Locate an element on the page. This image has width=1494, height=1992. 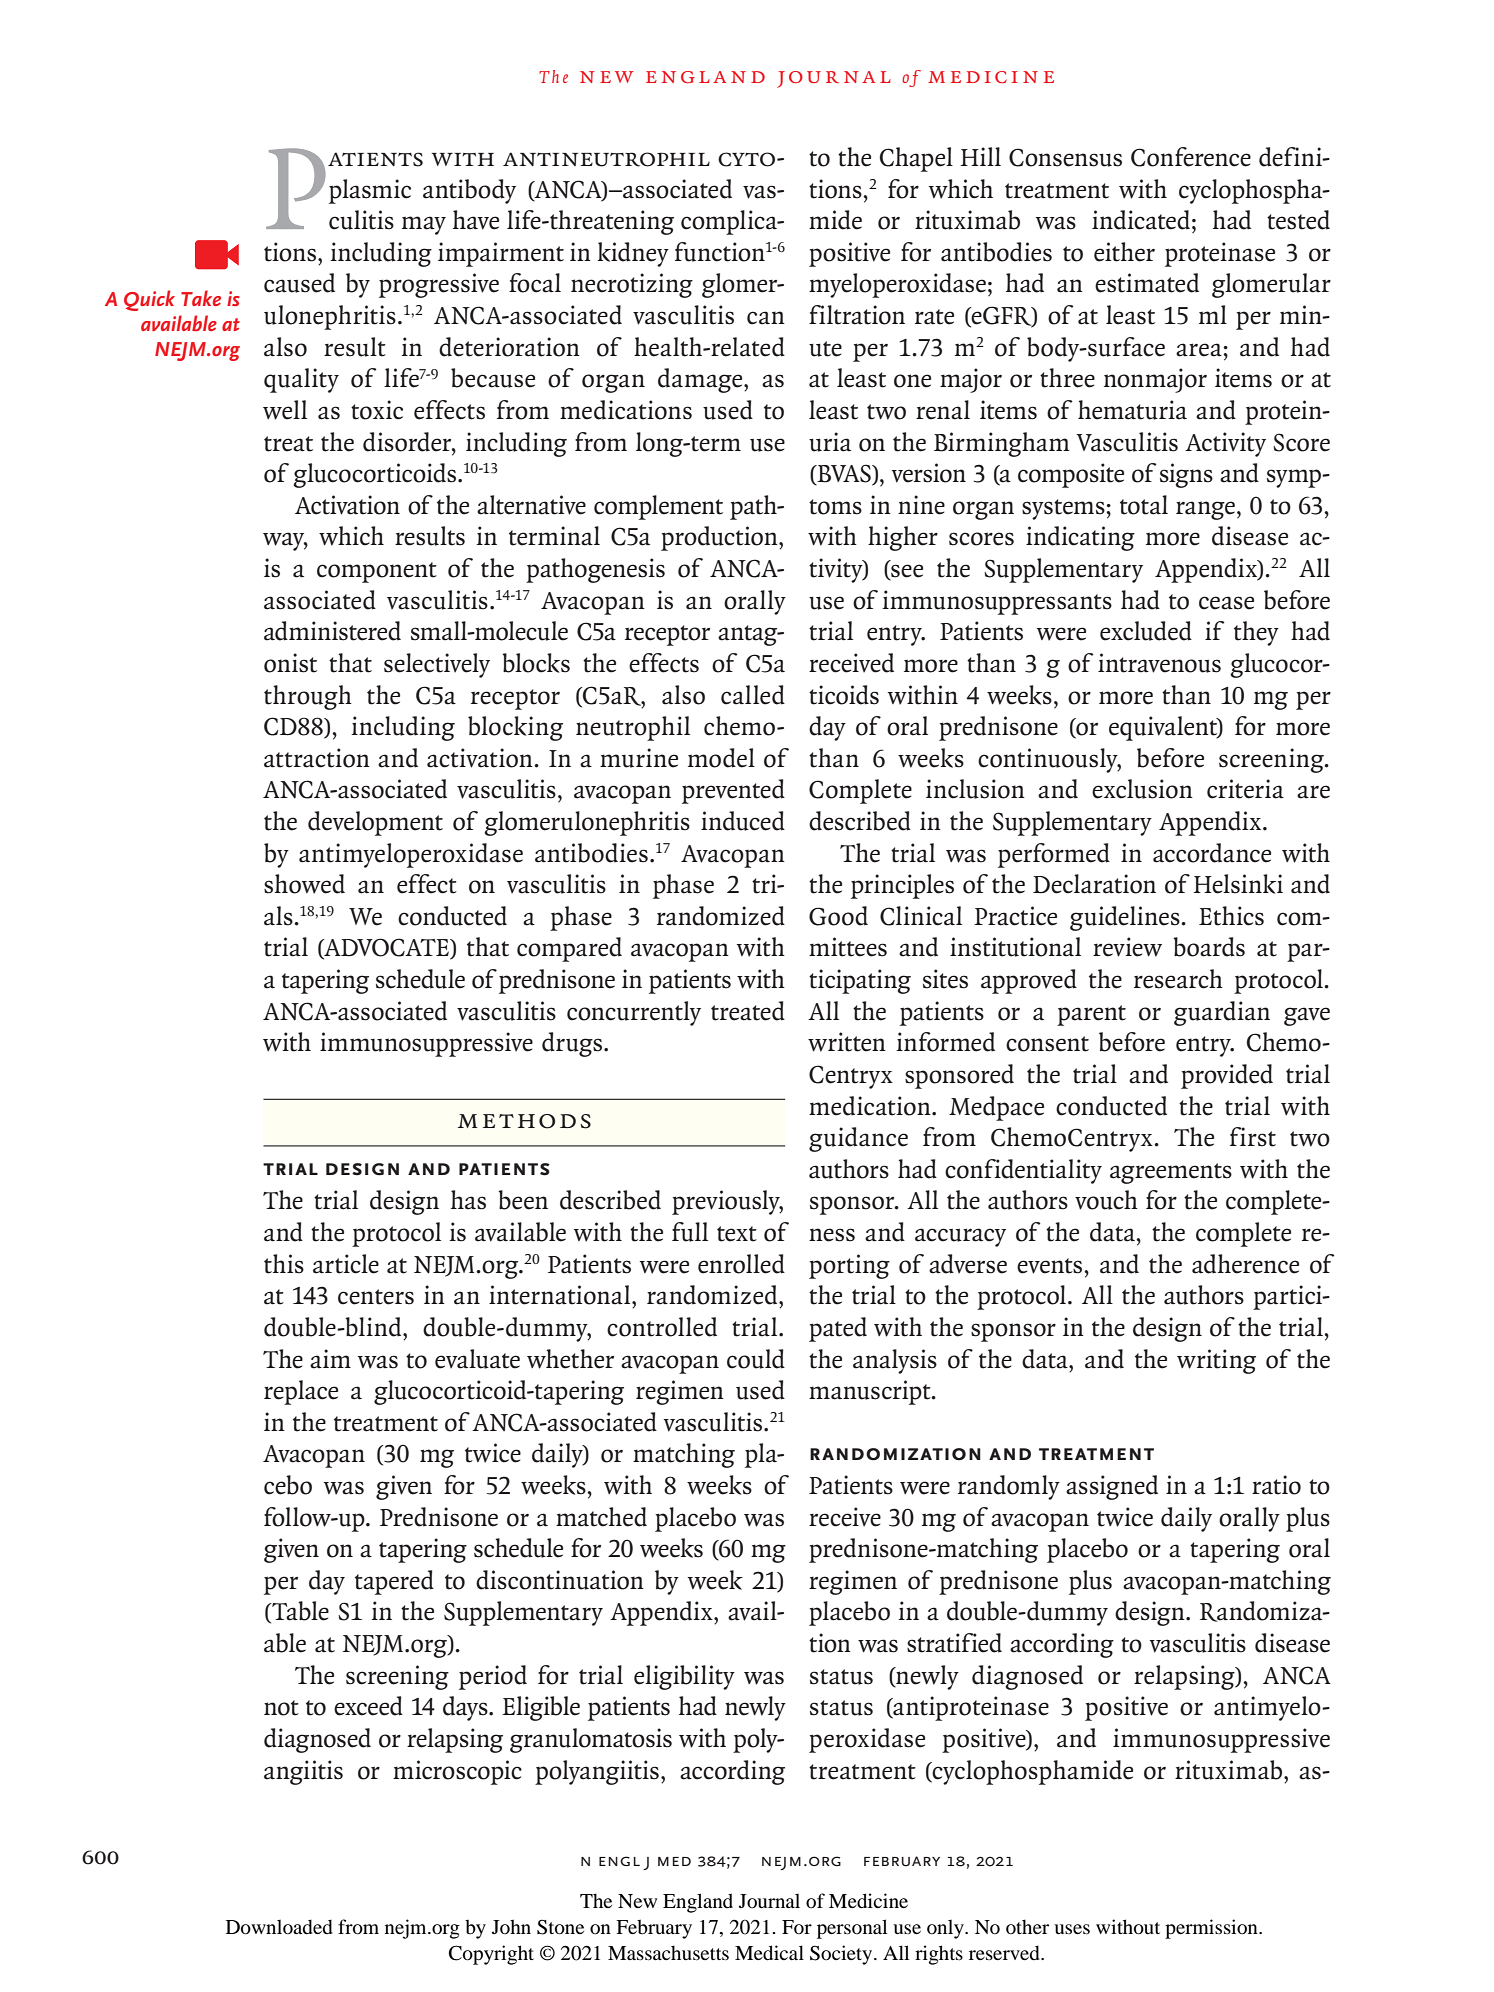
indicated is located at coordinates (1141, 220).
